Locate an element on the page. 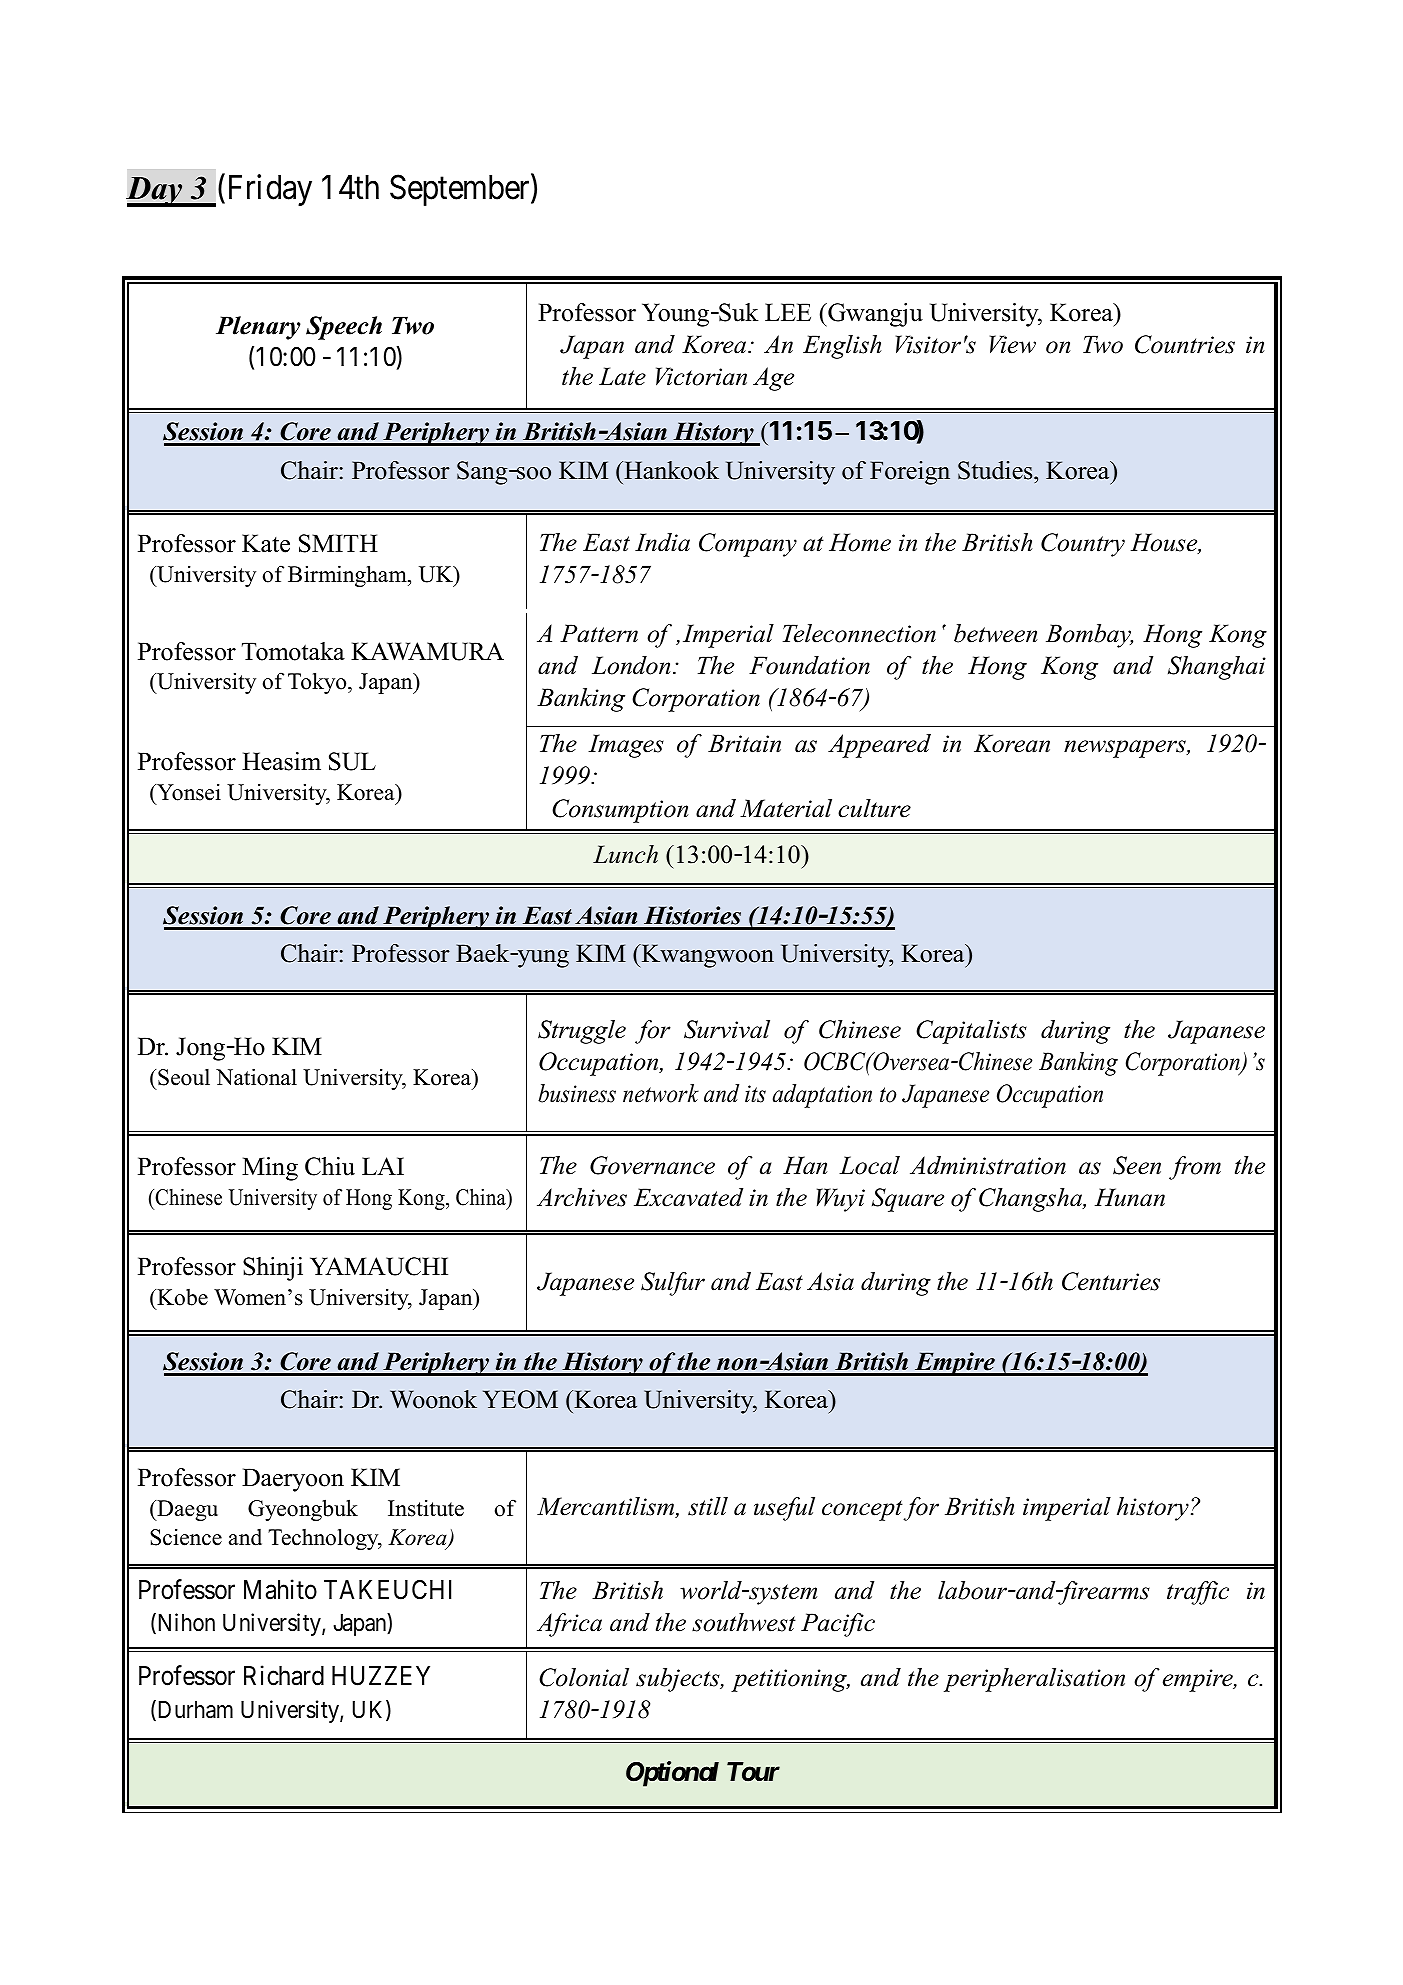 The height and width of the image is (1985, 1403). Survival is located at coordinates (727, 1029).
